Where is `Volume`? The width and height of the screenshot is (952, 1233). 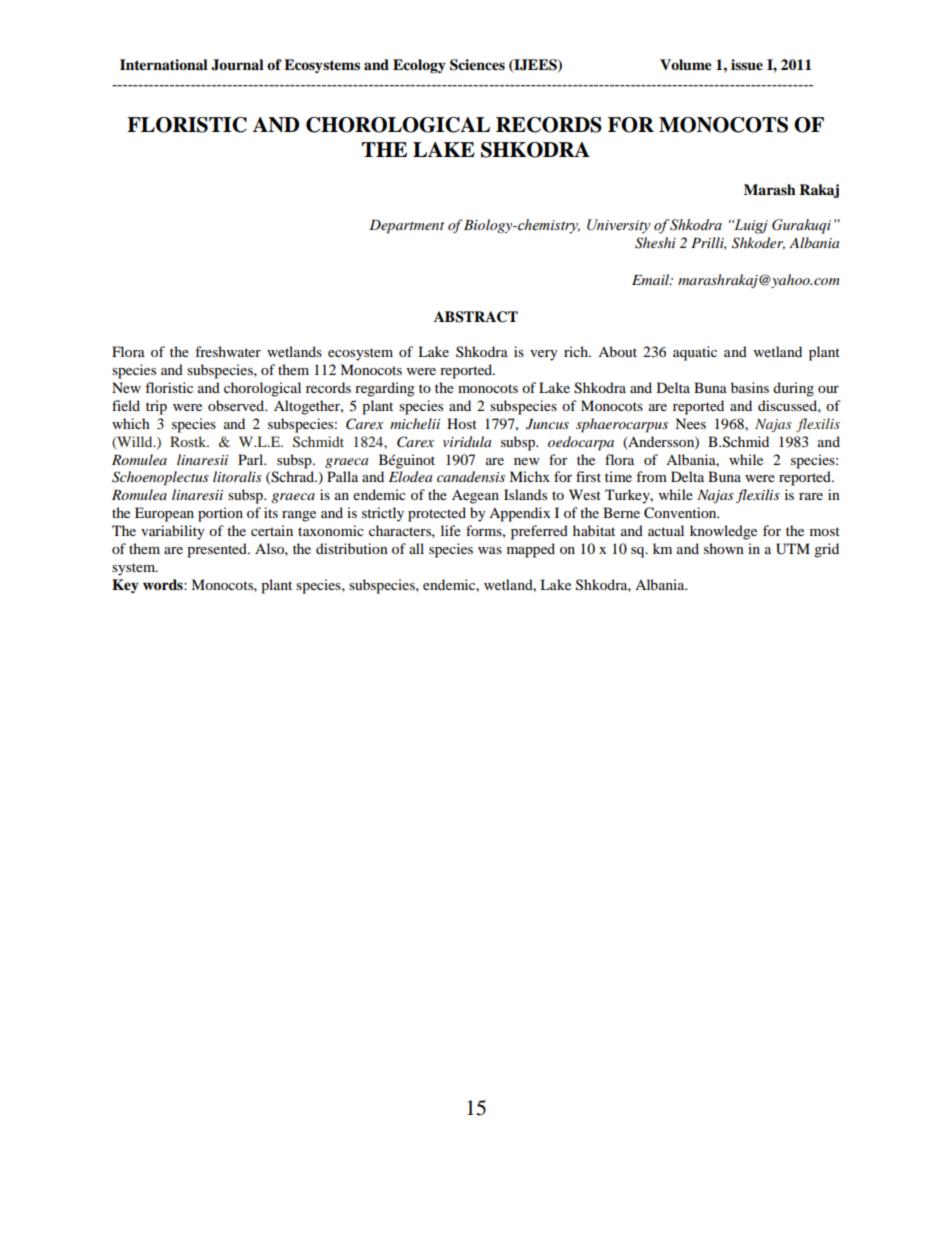
Volume is located at coordinates (686, 65).
